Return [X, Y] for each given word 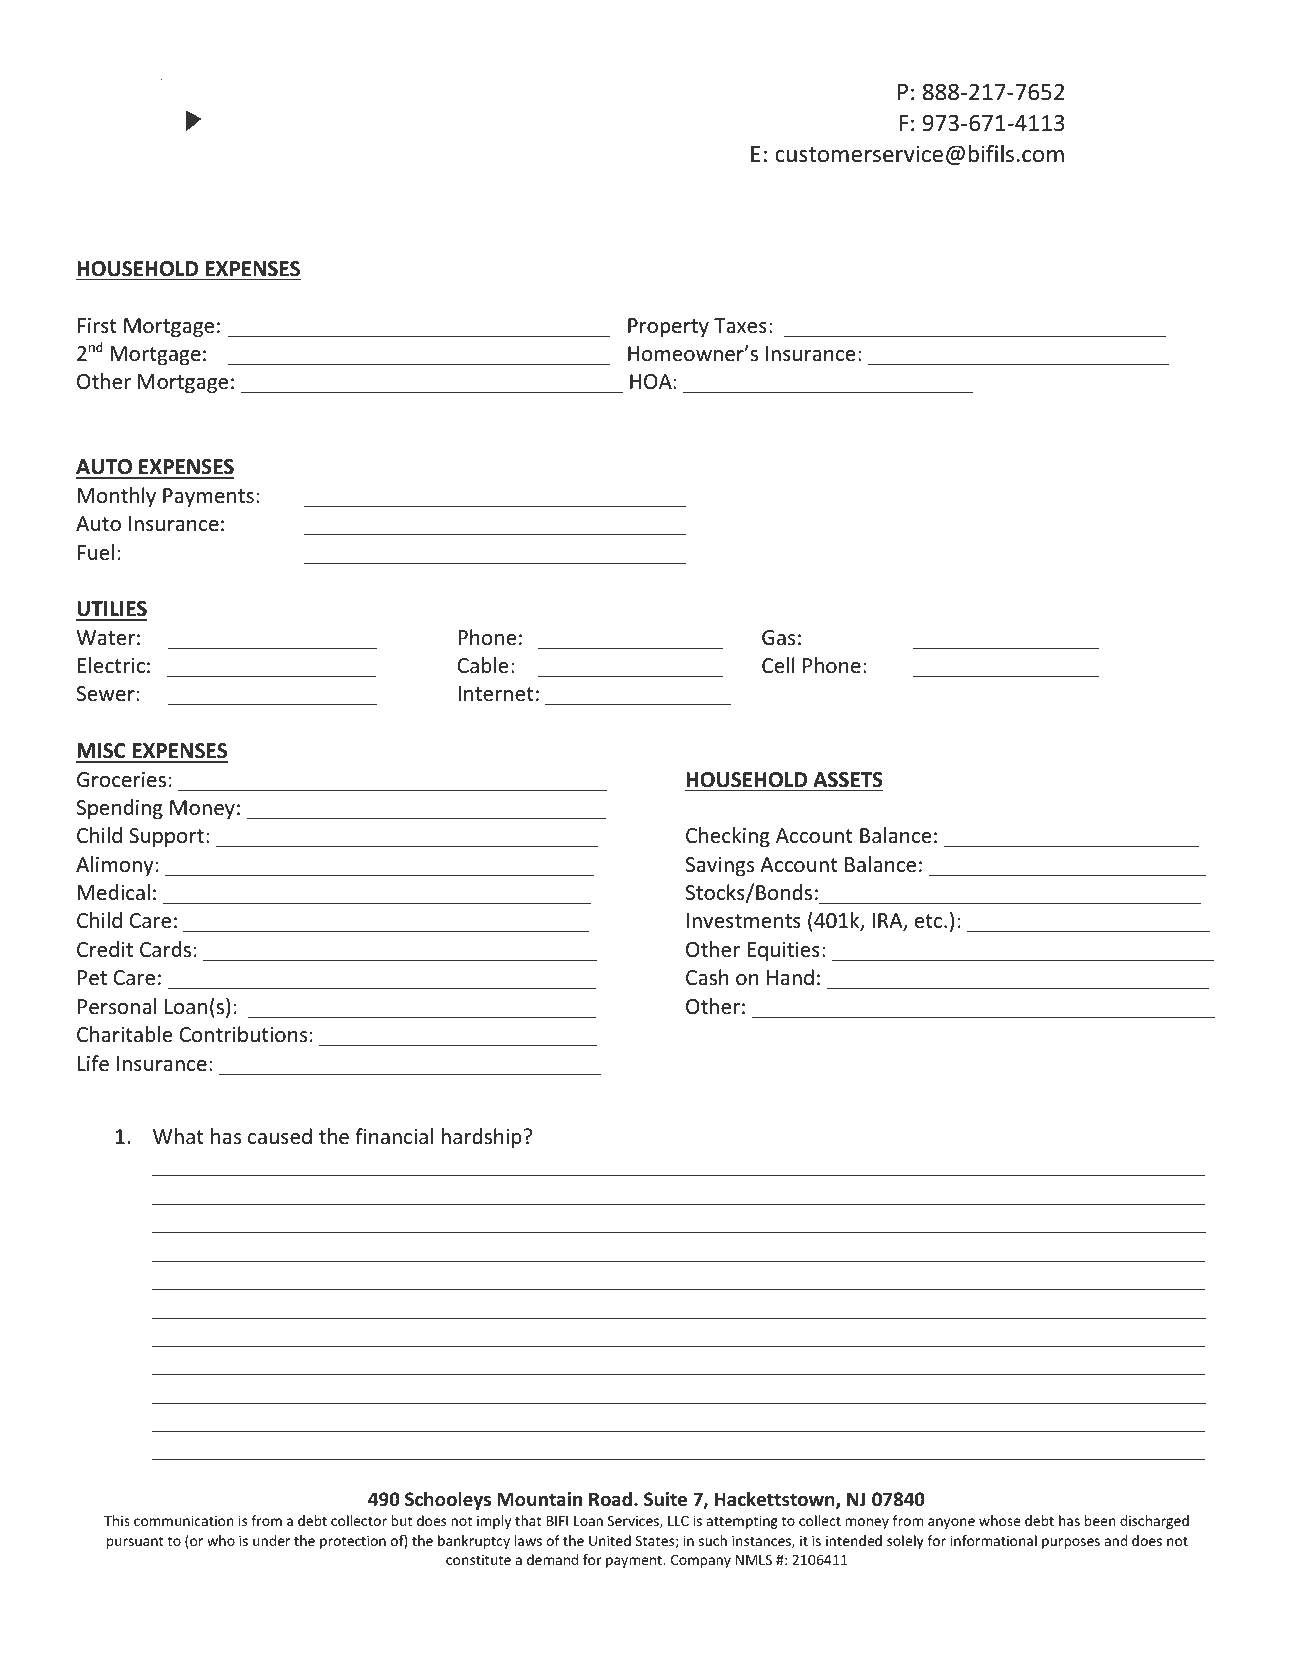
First [97, 325]
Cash [707, 977]
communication [184, 1520]
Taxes [740, 326]
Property [668, 327]
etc [930, 921]
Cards [165, 949]
